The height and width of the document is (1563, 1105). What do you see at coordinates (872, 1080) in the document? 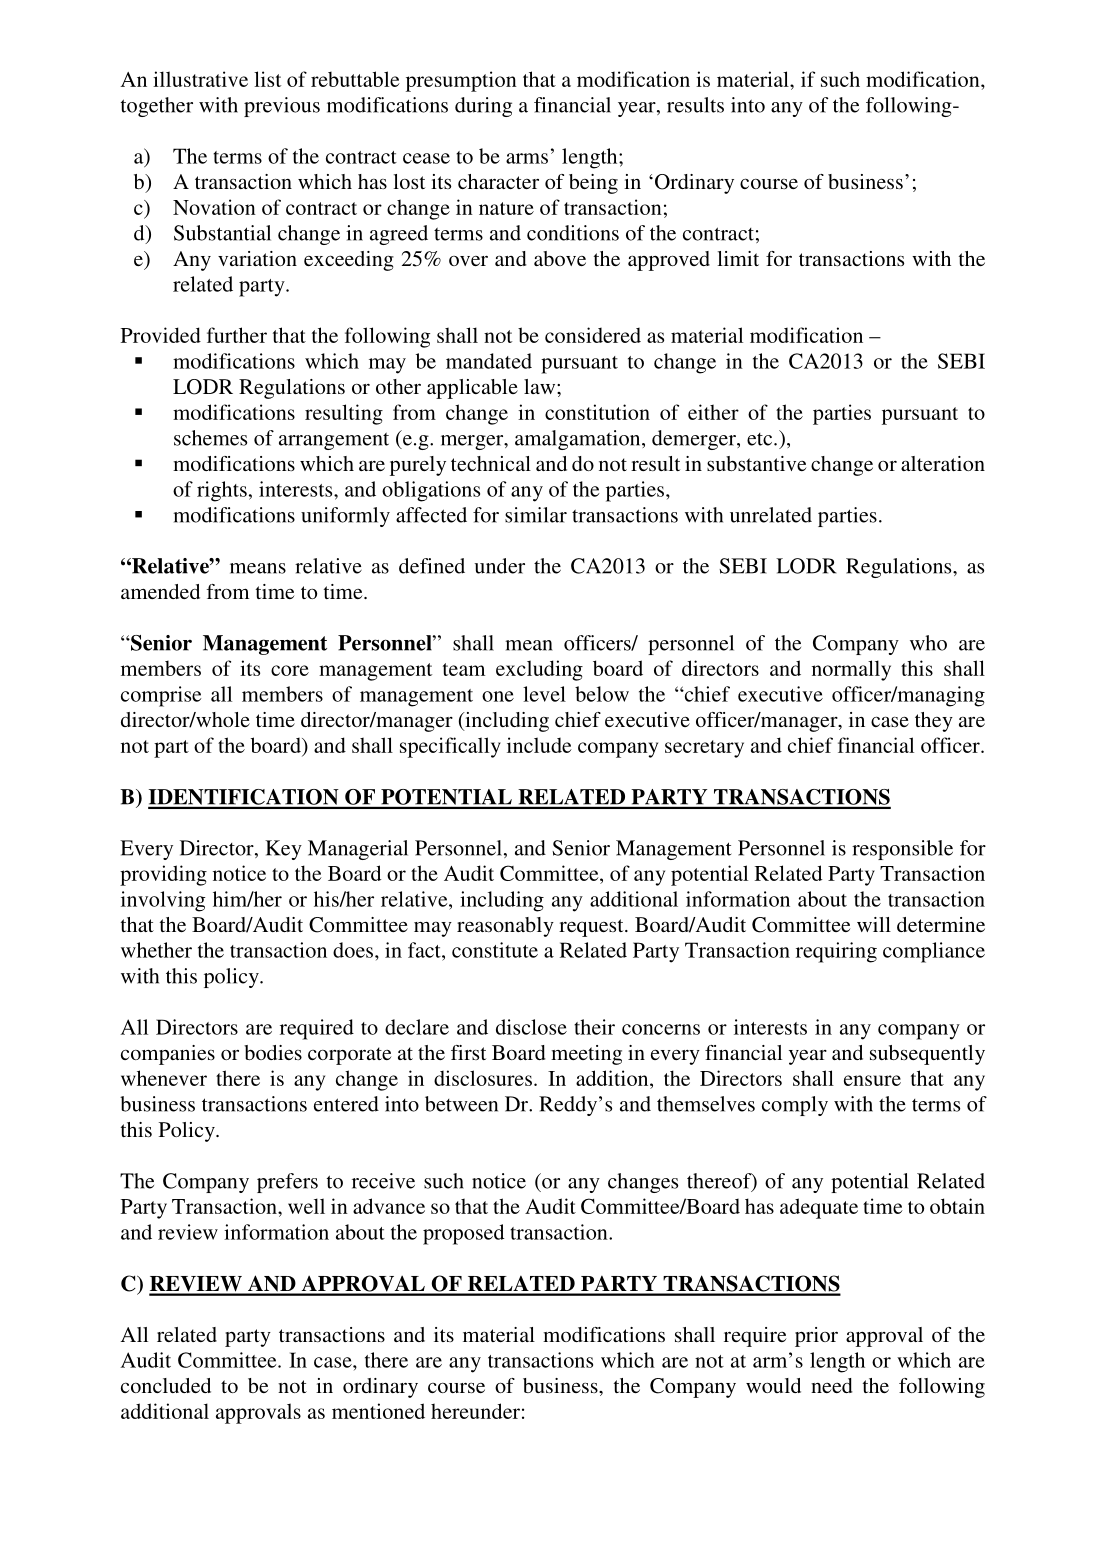
I see `ensure` at bounding box center [872, 1080].
